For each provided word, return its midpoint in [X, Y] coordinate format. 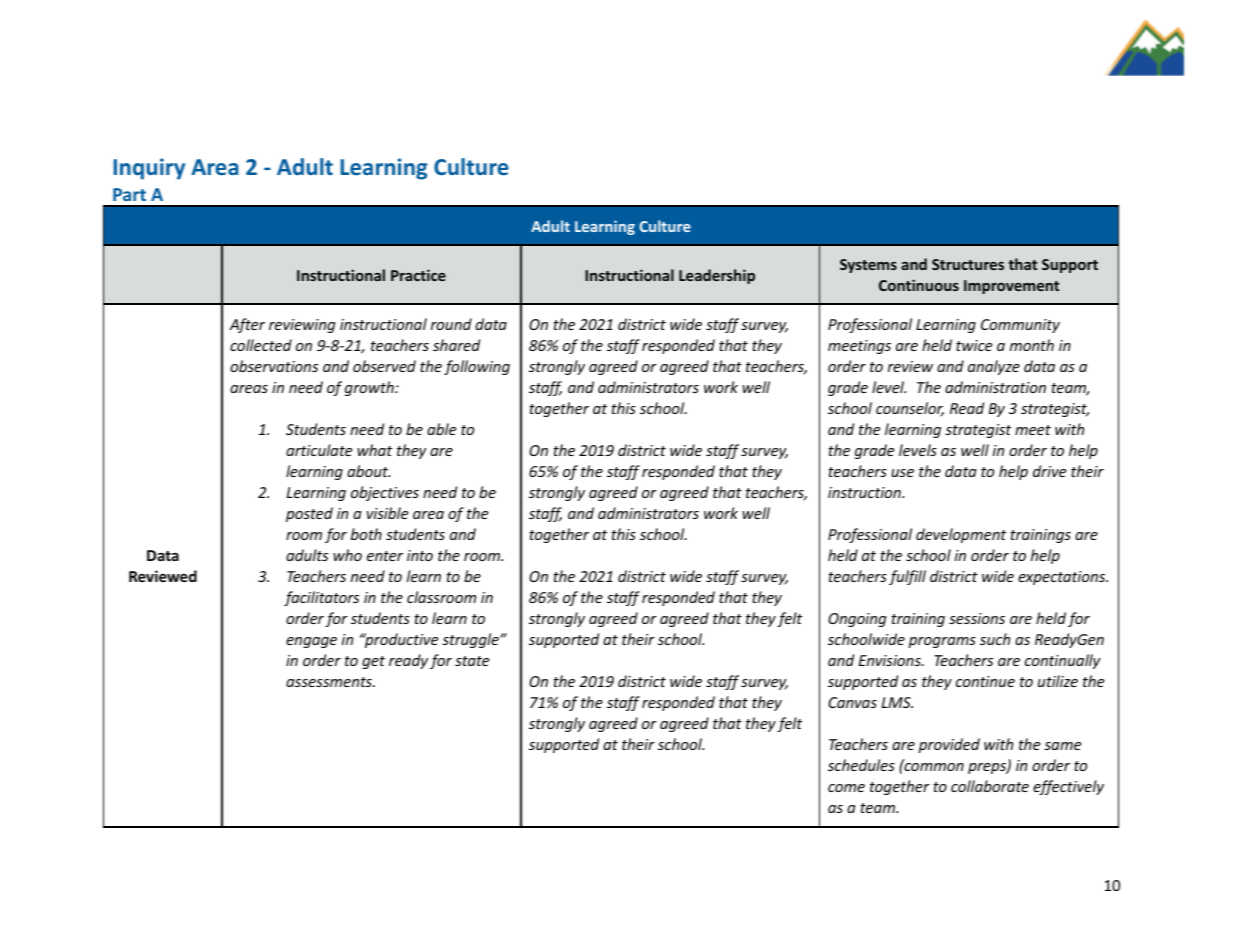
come [846, 788]
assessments [330, 682]
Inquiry [149, 169]
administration [995, 387]
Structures [968, 264]
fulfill [907, 577]
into [420, 555]
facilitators [321, 598]
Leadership [717, 276]
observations [274, 366]
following [477, 367]
